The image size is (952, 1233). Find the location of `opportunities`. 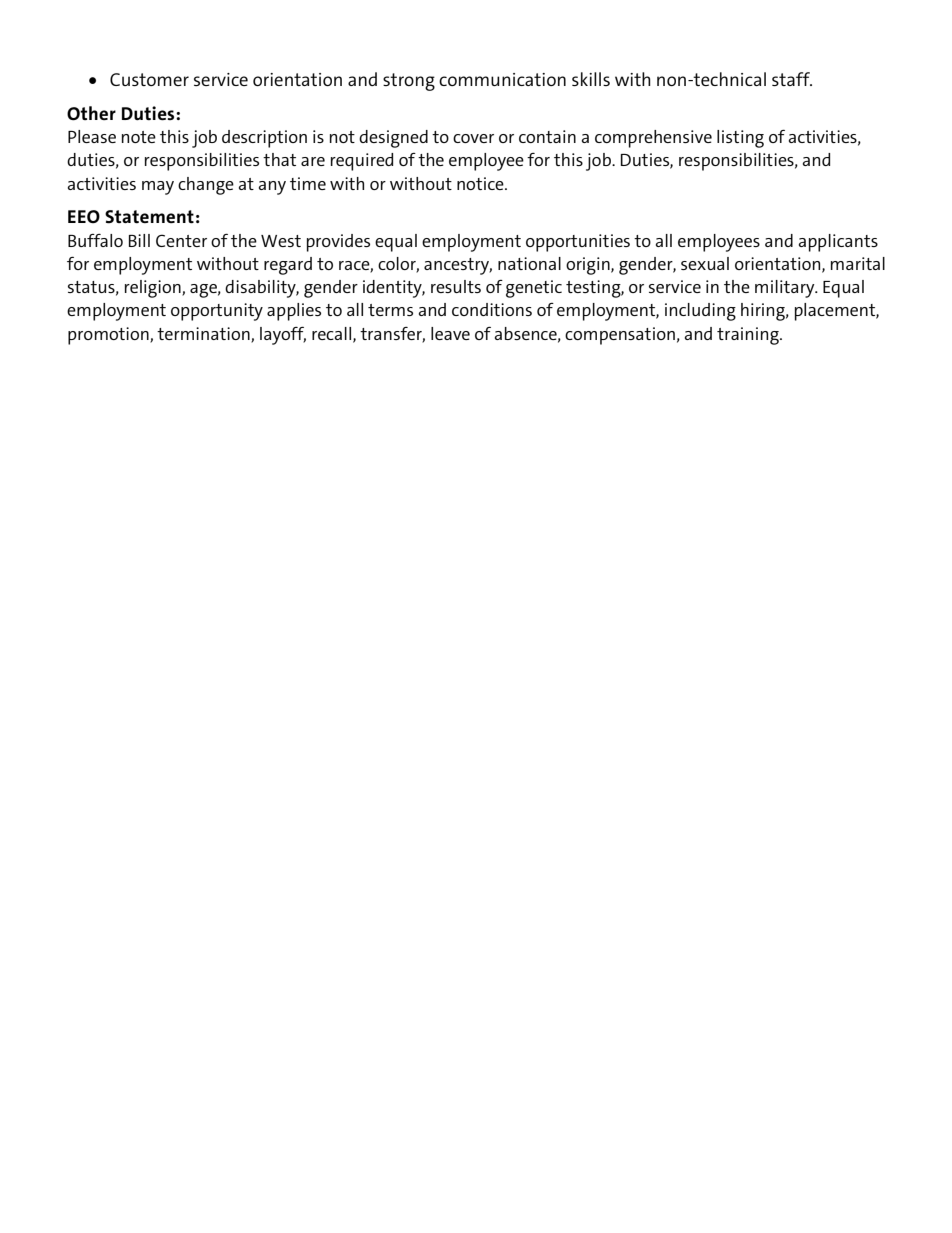

opportunities is located at coordinates (578, 243).
